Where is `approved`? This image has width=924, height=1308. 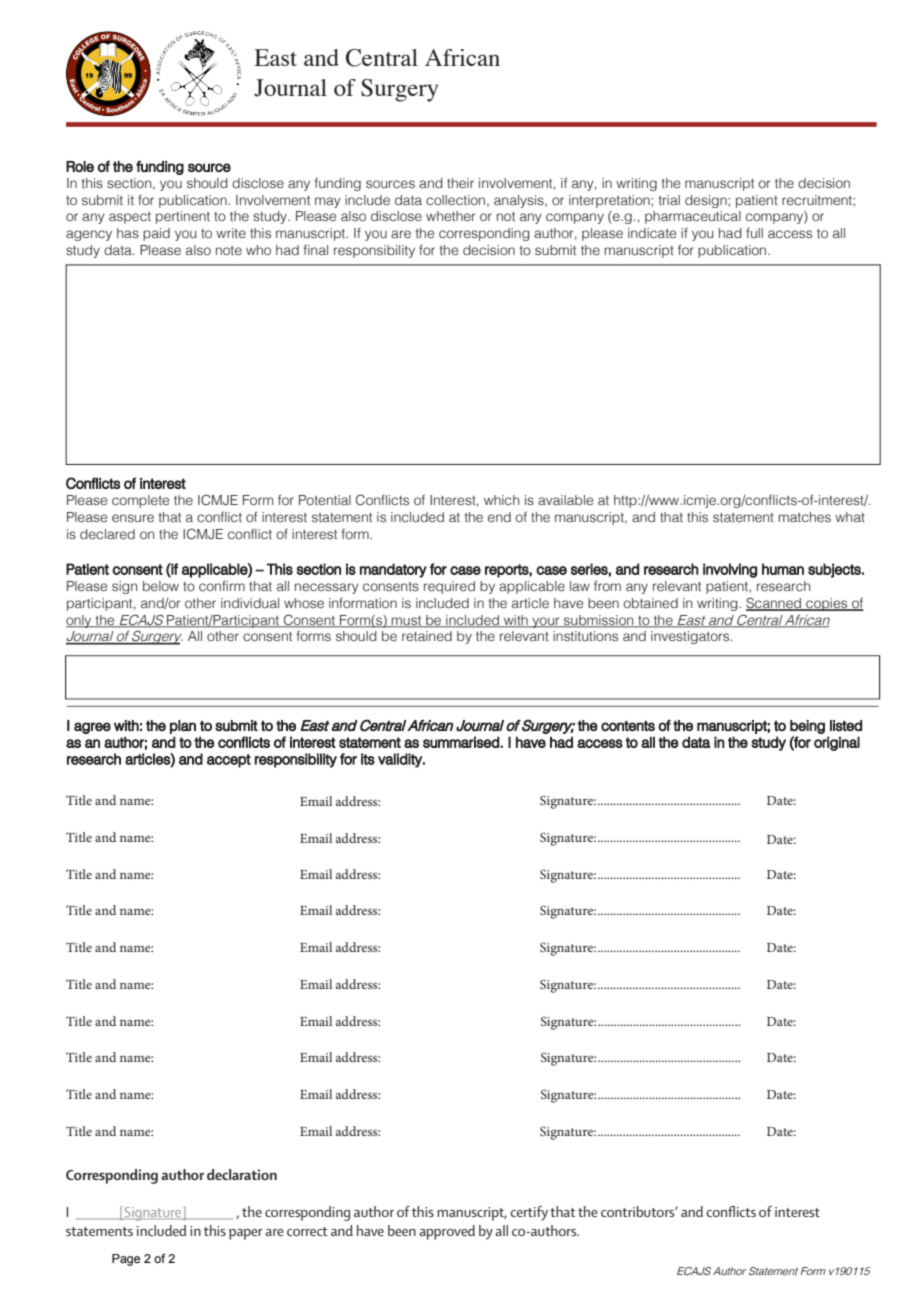 approved is located at coordinates (447, 1232).
